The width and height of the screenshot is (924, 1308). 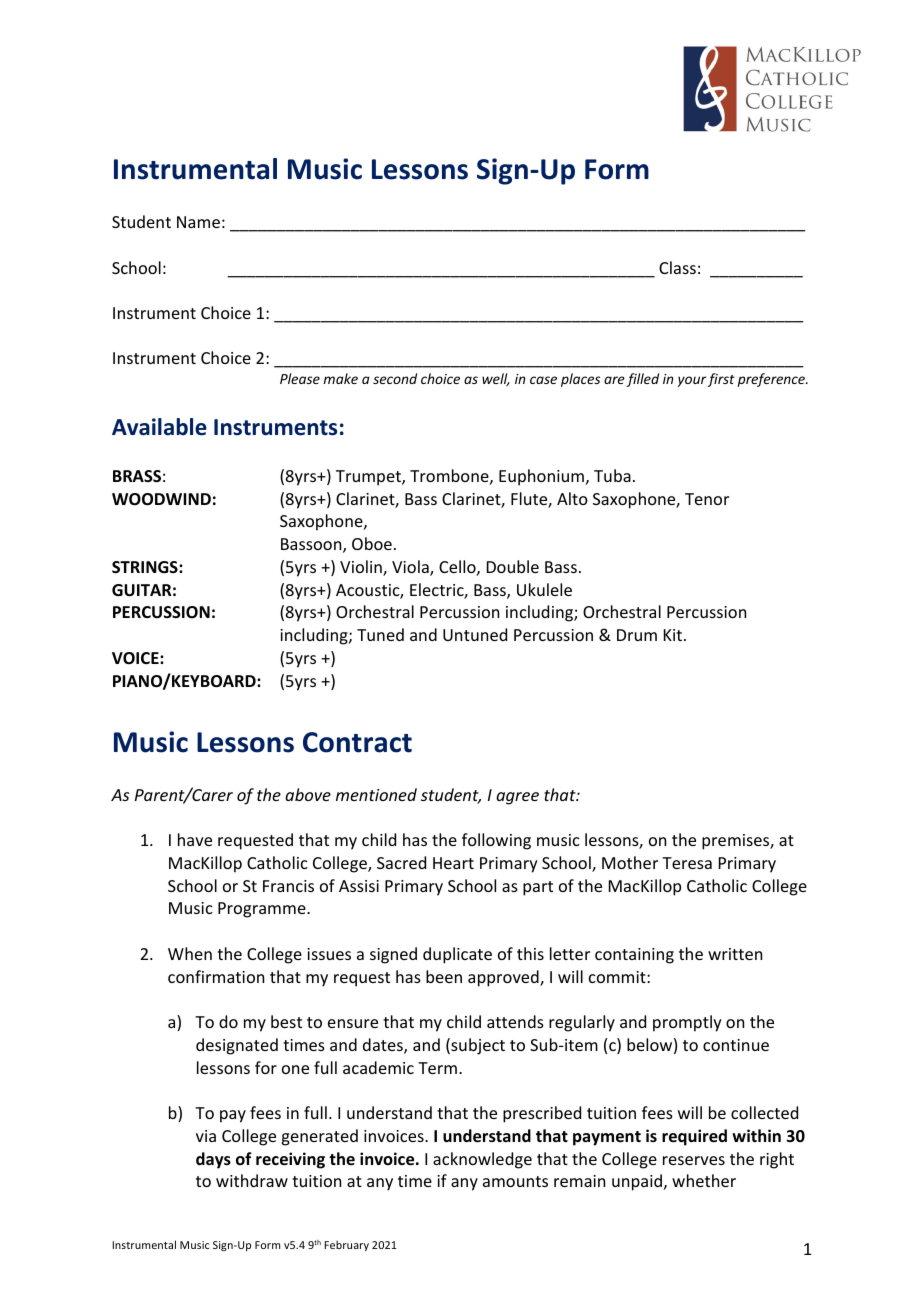 What do you see at coordinates (704, 1180) in the screenshot?
I see `whether` at bounding box center [704, 1180].
